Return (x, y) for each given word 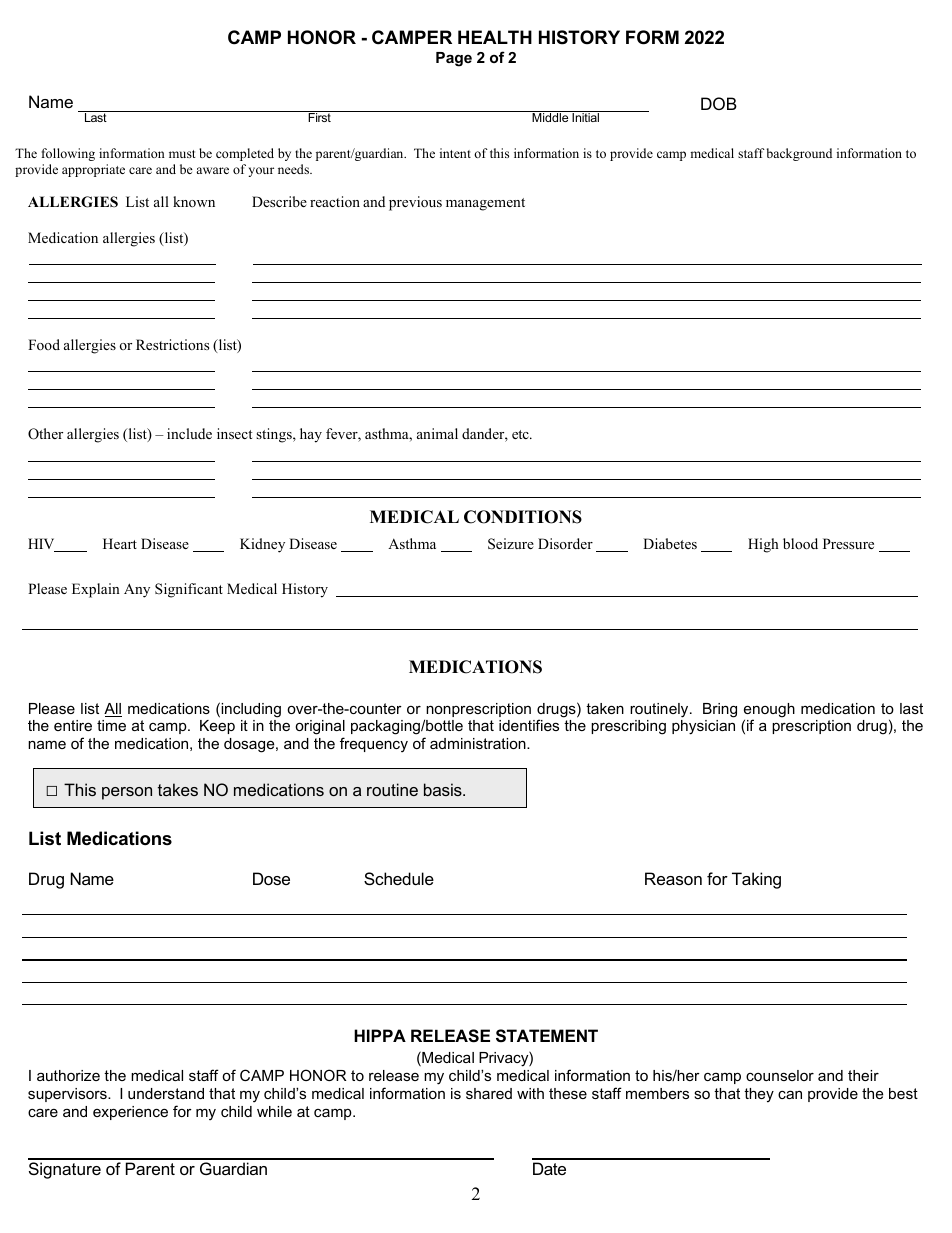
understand (166, 1093)
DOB (719, 103)
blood (800, 543)
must (182, 154)
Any (137, 590)
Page (454, 59)
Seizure (511, 544)
